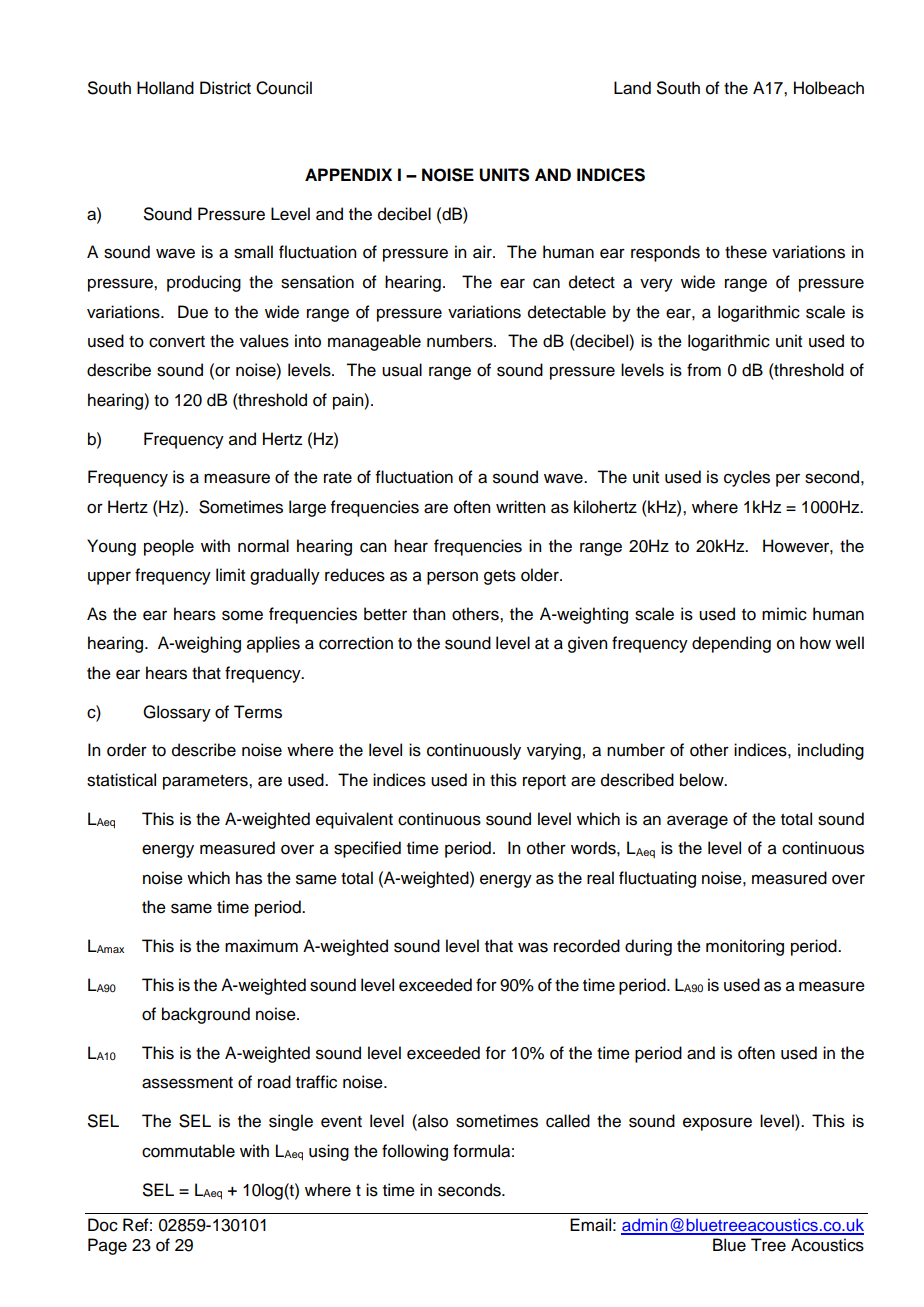 The image size is (924, 1307). I want to click on Doc, so click(103, 1225).
